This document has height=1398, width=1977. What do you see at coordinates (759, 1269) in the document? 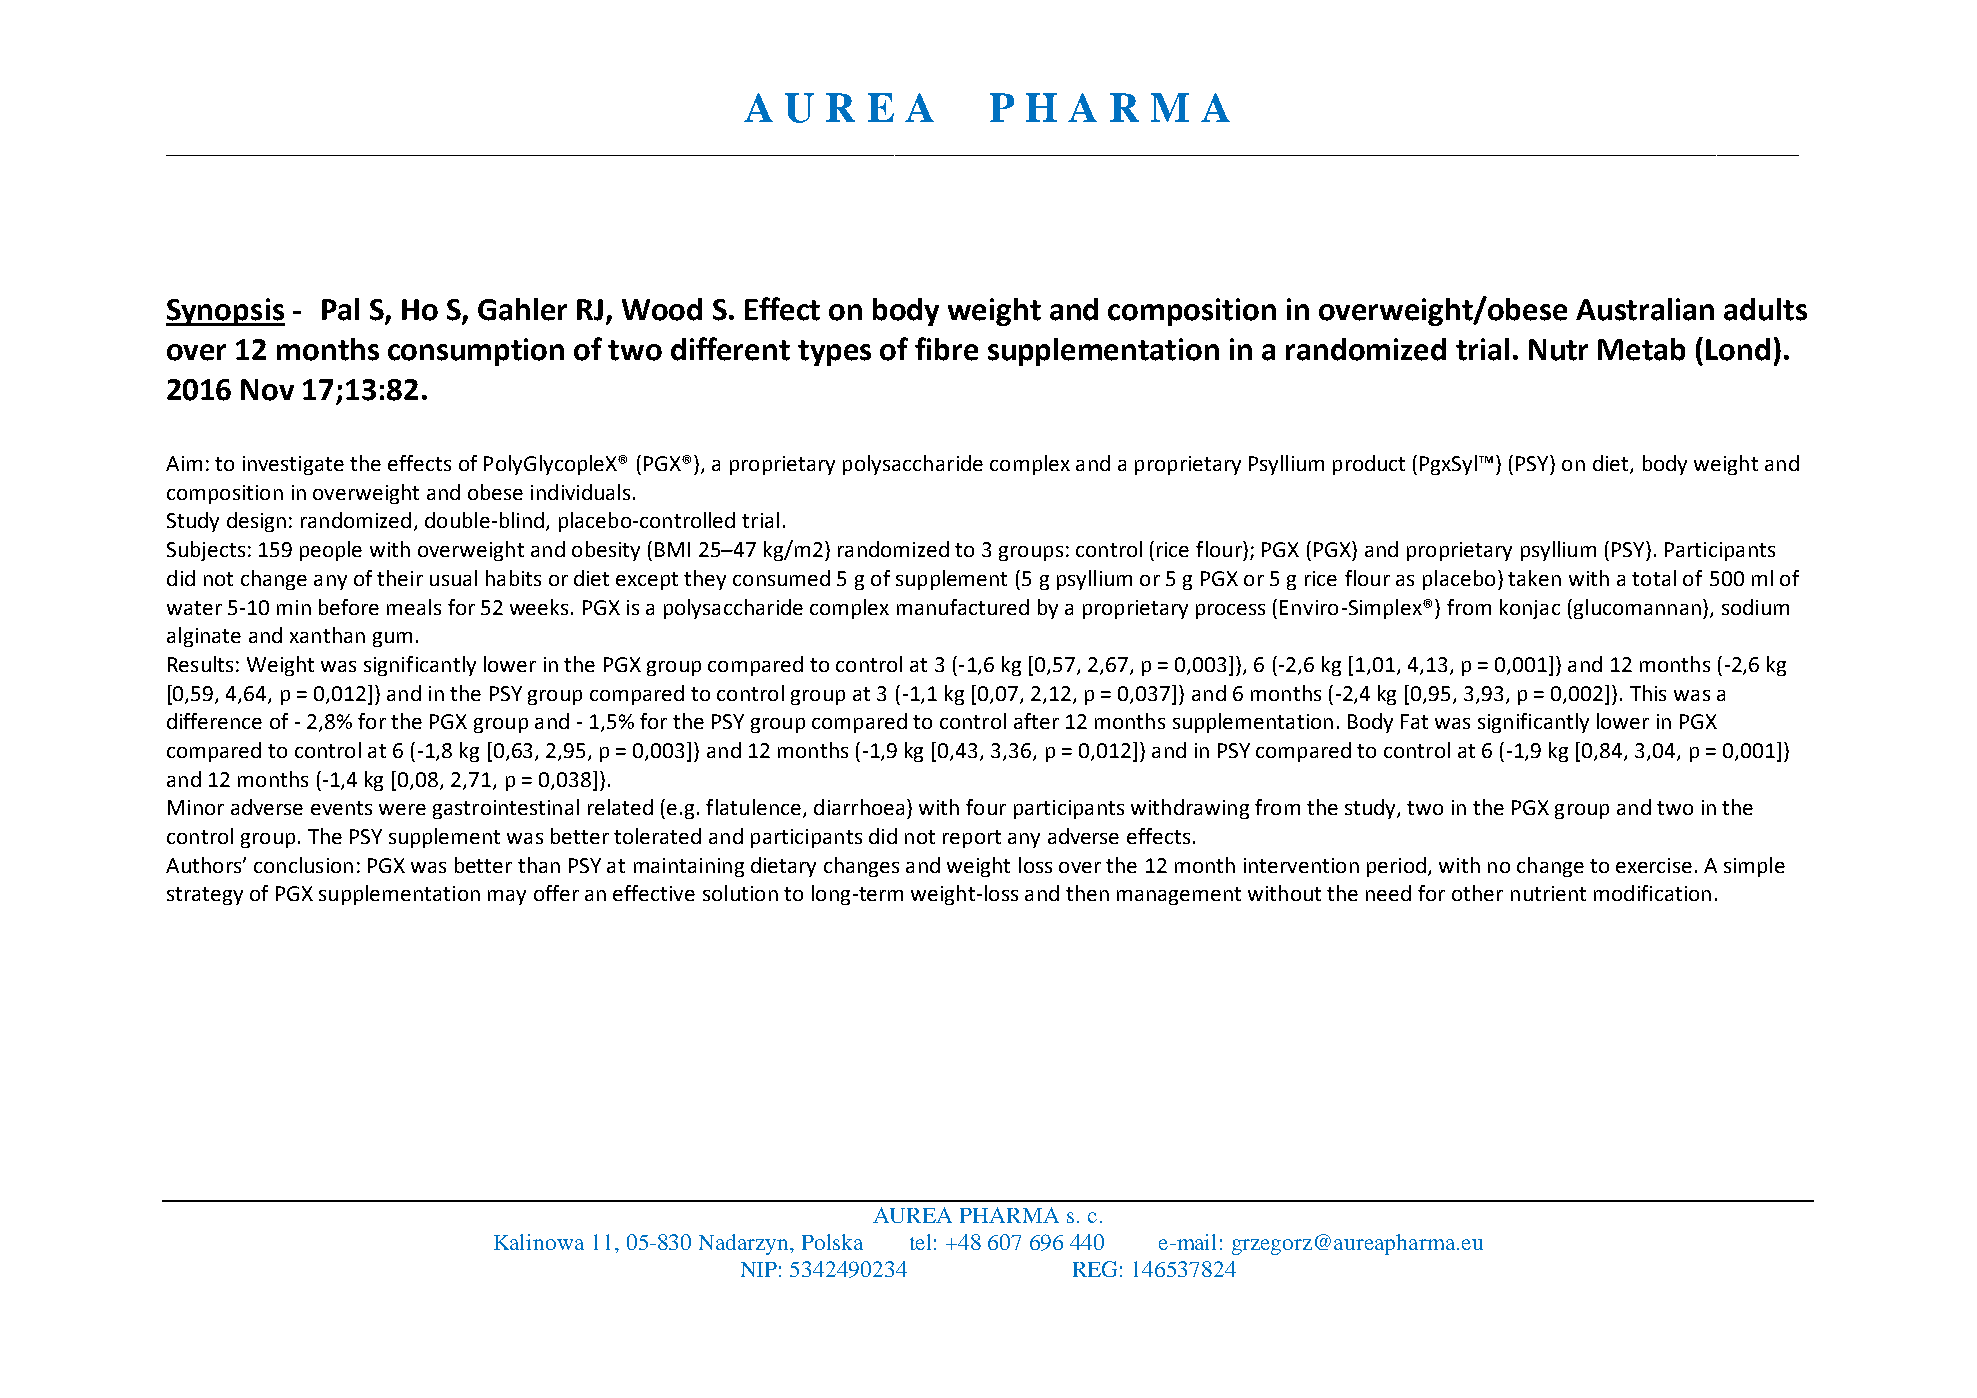
I see `NIP` at bounding box center [759, 1269].
